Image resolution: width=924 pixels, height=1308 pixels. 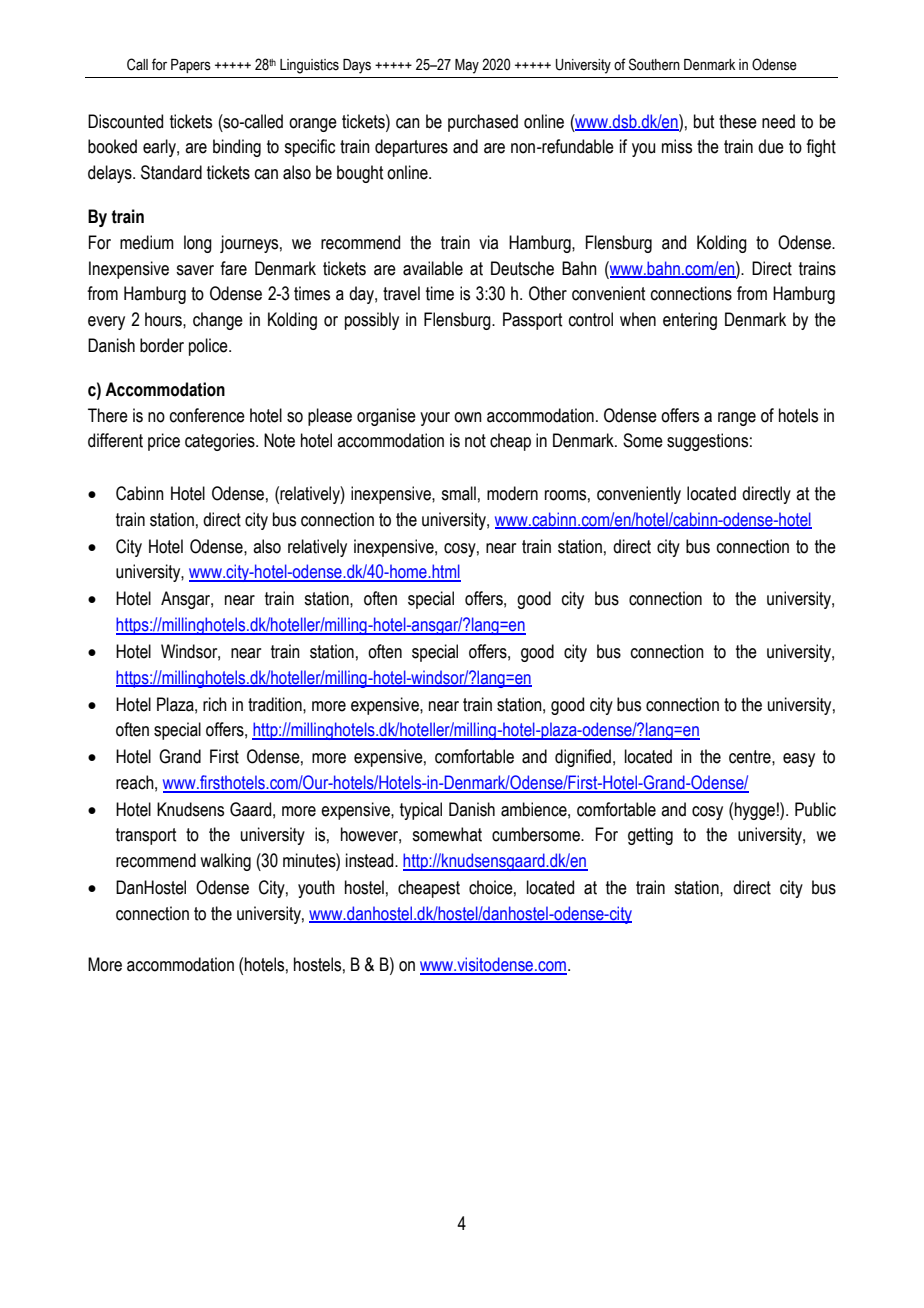 What do you see at coordinates (532, 321) in the screenshot?
I see `Passport` at bounding box center [532, 321].
